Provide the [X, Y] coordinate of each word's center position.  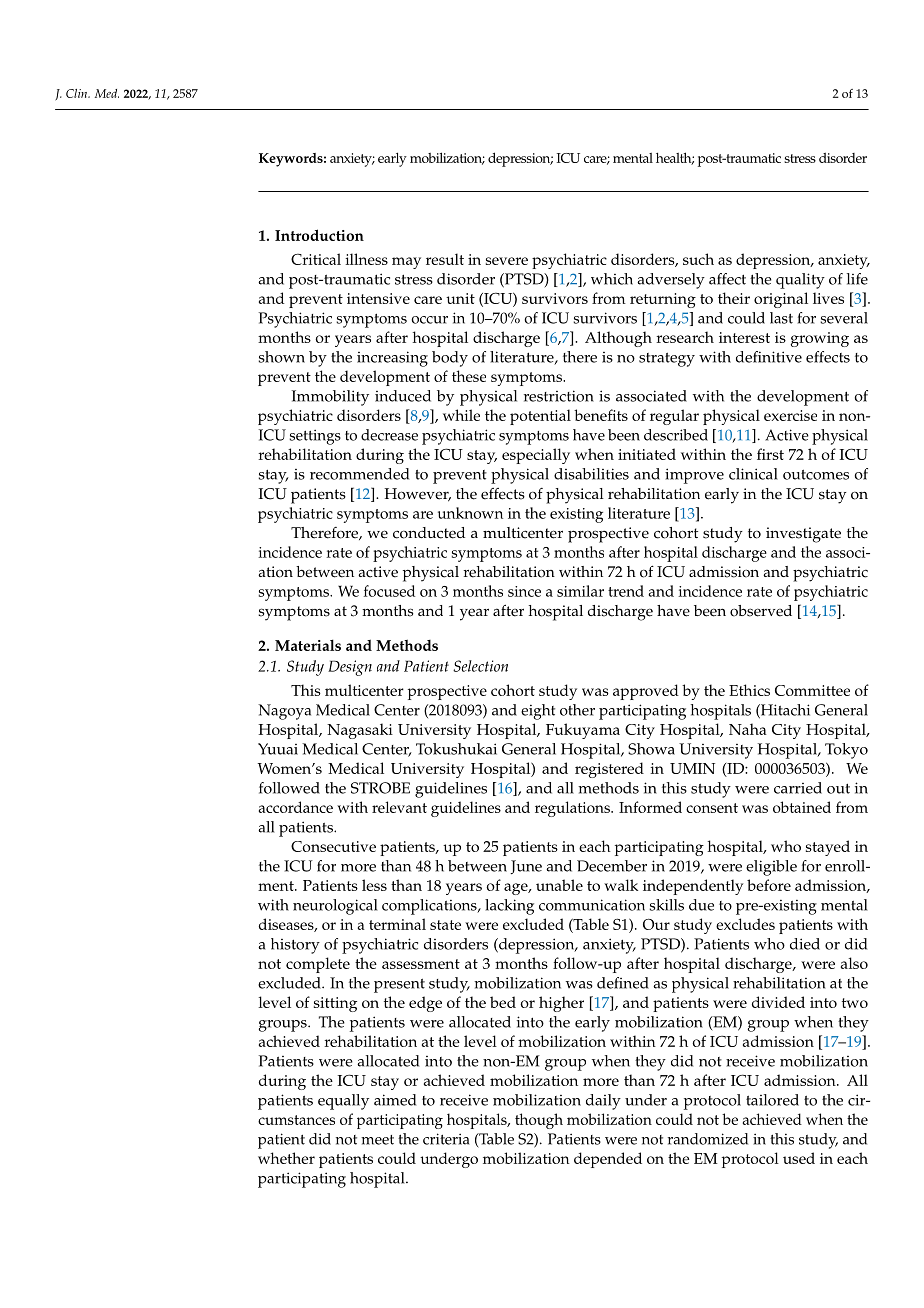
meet [377, 1140]
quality [800, 281]
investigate [803, 535]
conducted [429, 533]
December [612, 866]
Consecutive [333, 846]
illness [366, 259]
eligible [771, 868]
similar [580, 591]
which [612, 279]
